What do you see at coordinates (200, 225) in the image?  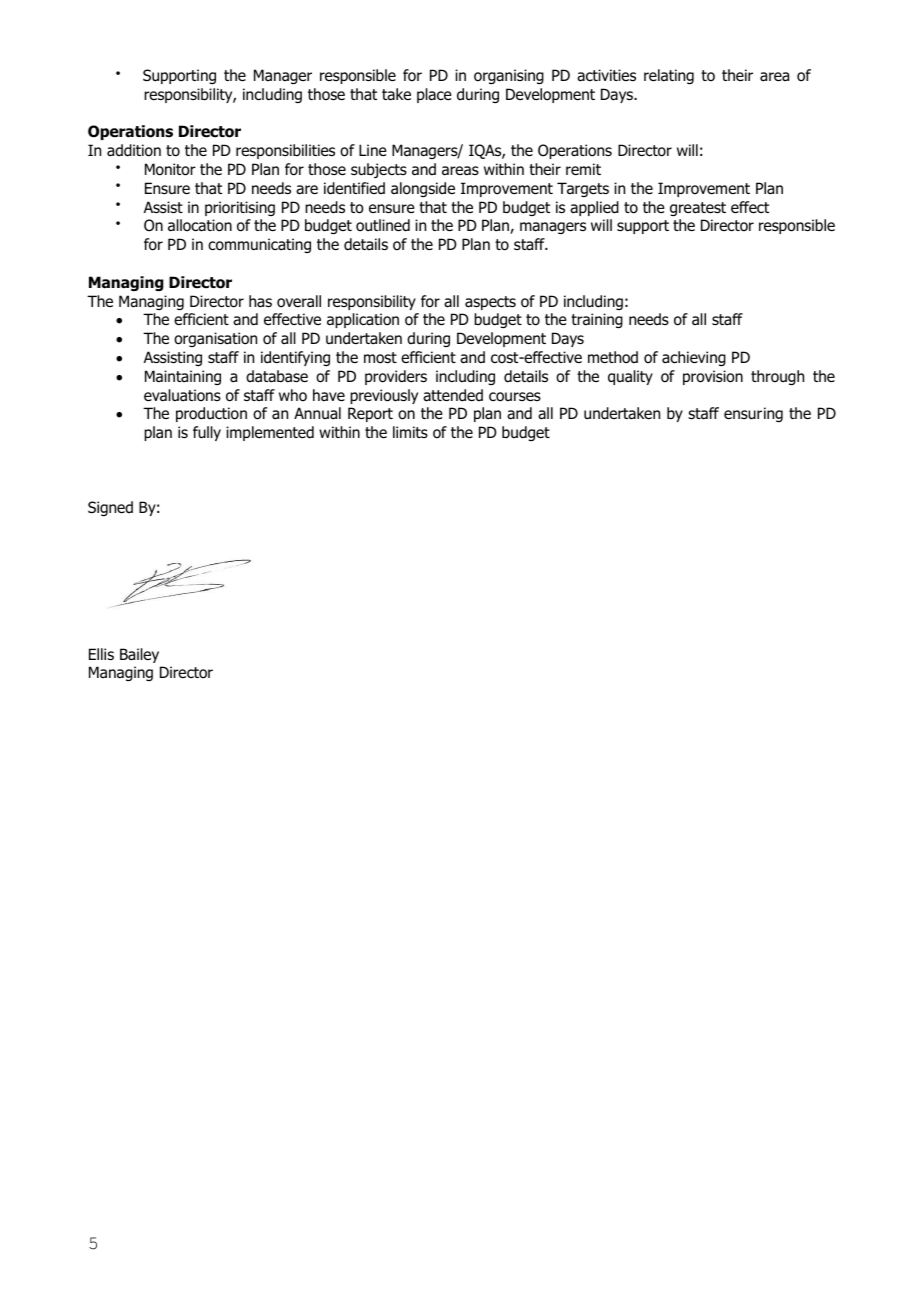 I see `allocation` at bounding box center [200, 225].
